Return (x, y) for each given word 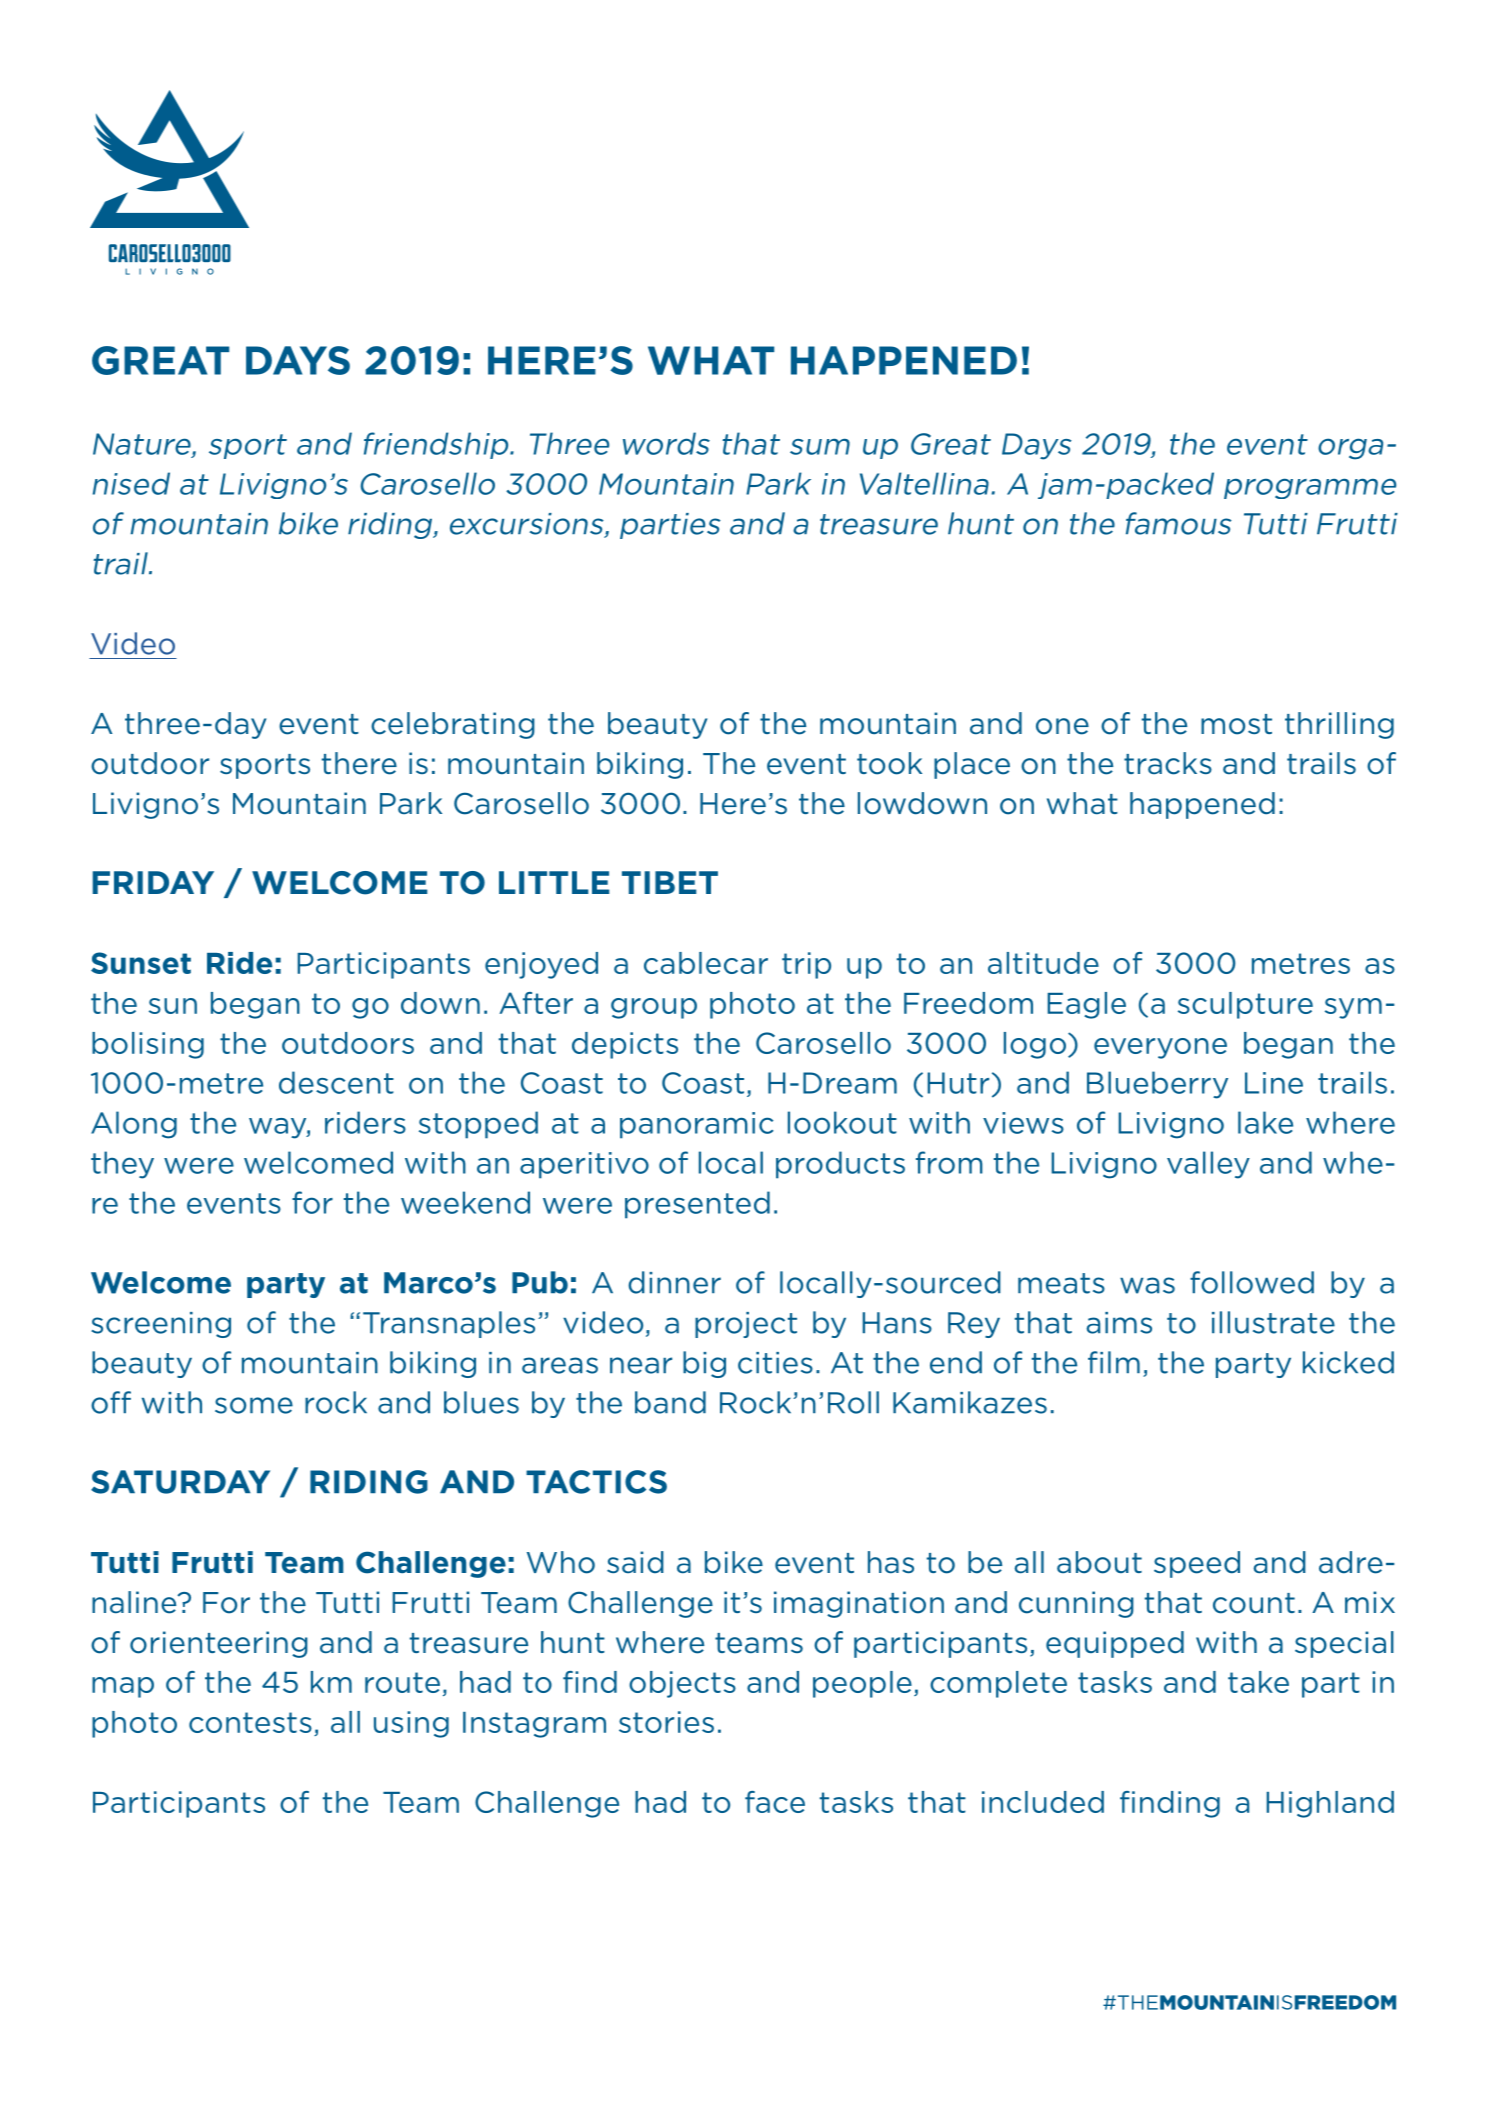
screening (161, 1325)
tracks (1168, 763)
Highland (1330, 1804)
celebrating (453, 725)
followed (1252, 1282)
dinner (674, 1282)
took (889, 763)
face (775, 1802)
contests (250, 1722)
